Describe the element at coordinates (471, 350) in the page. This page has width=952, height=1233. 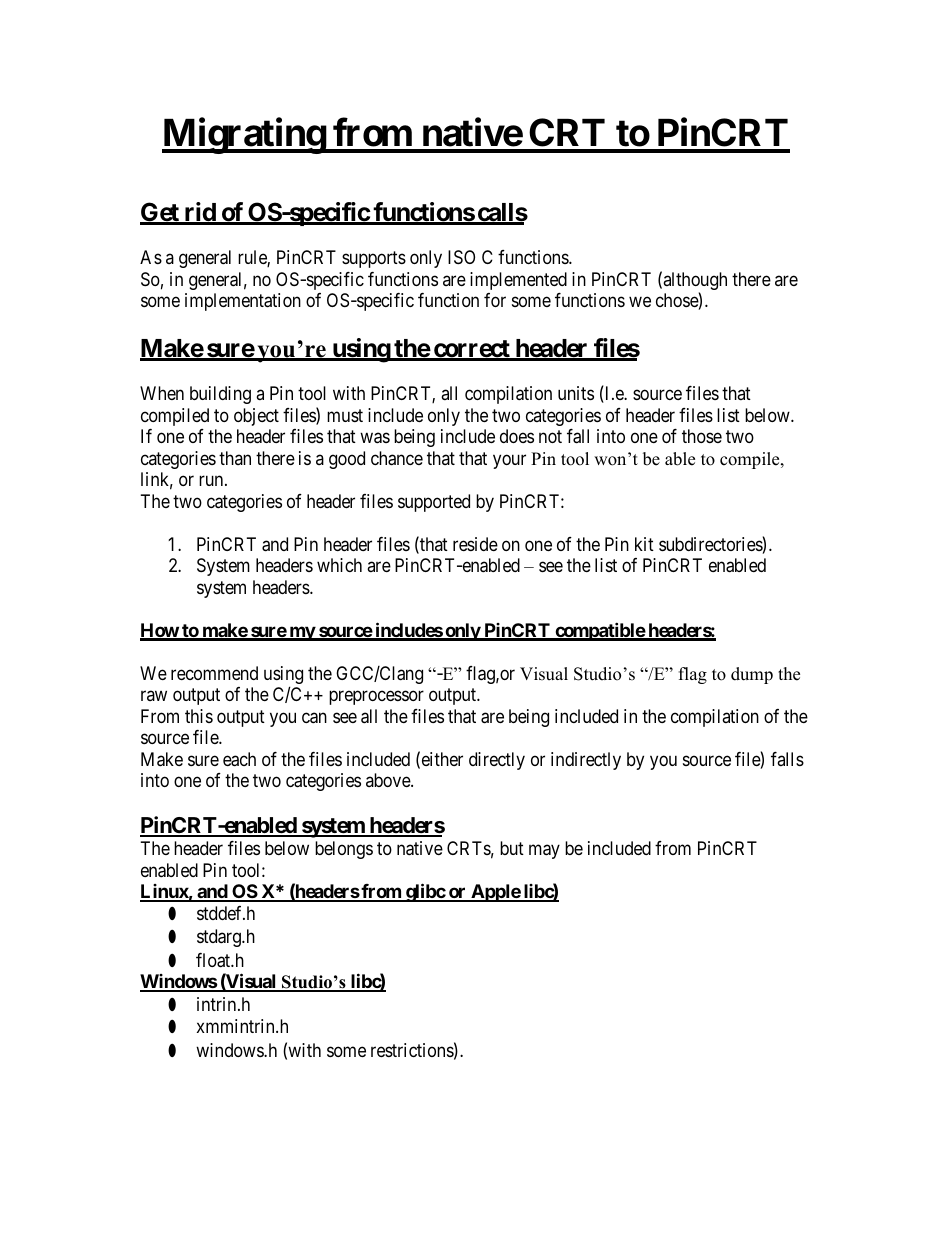
I see `correct` at that location.
